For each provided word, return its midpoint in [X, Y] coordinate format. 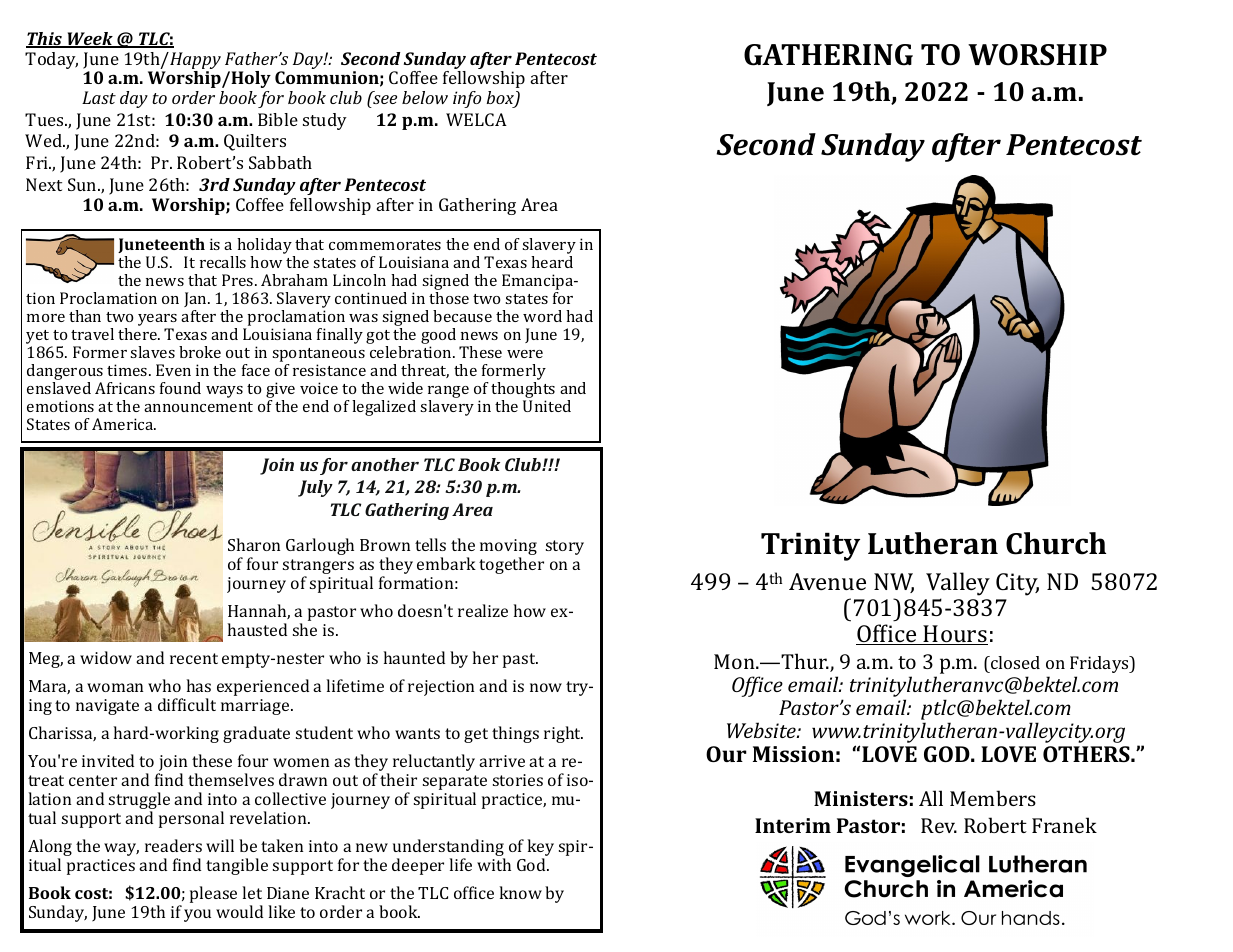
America [124, 424]
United [547, 406]
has [199, 685]
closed [1014, 662]
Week [90, 40]
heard [552, 260]
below [425, 97]
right [563, 734]
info [467, 99]
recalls [223, 262]
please [213, 894]
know [520, 892]
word [542, 316]
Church [1056, 543]
